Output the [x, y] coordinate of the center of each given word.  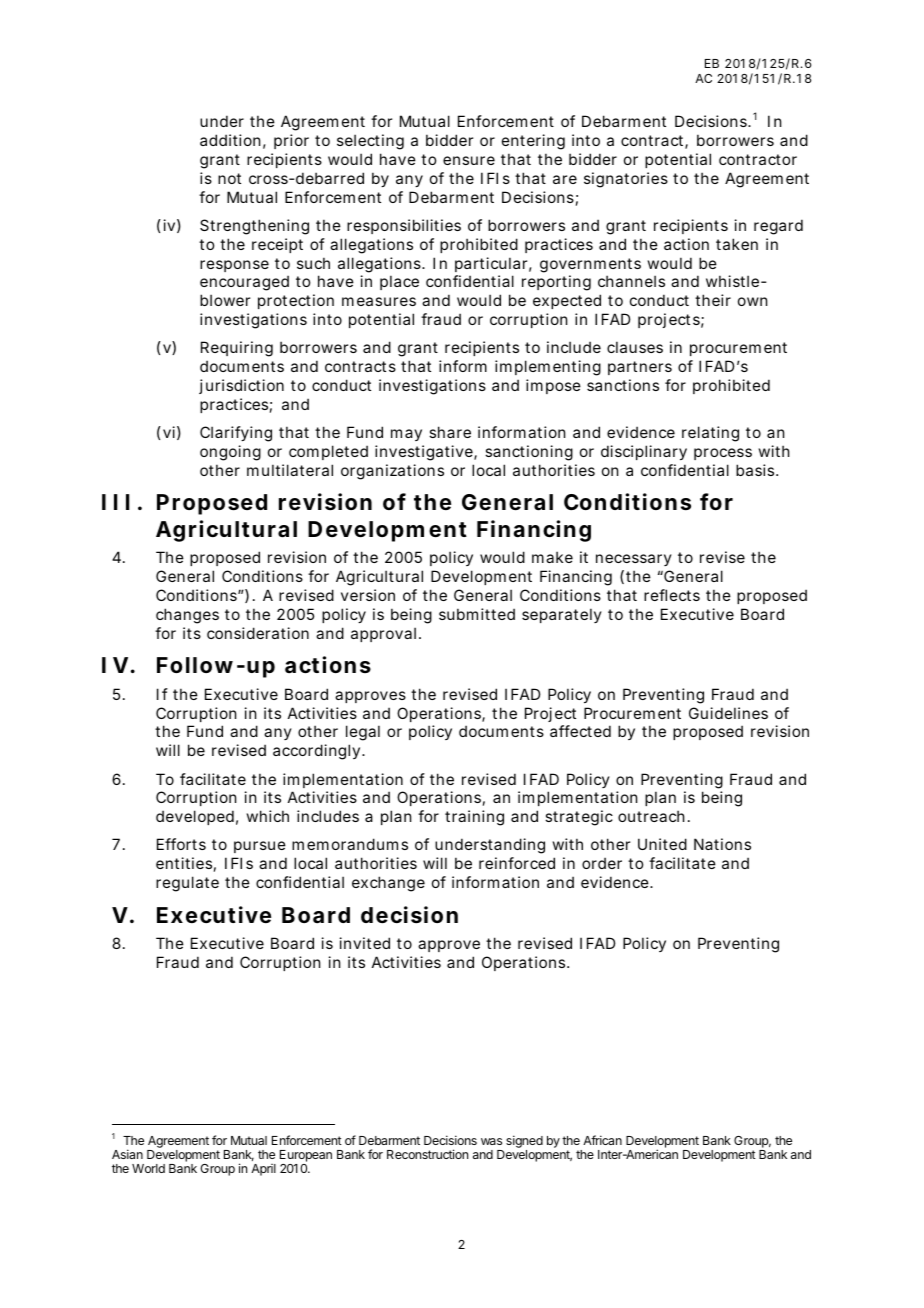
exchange [388, 884]
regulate [187, 884]
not [229, 178]
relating [710, 434]
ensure [469, 160]
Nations [722, 844]
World [148, 1168]
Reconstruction [427, 1154]
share [450, 432]
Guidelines [728, 713]
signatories [626, 180]
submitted [477, 614]
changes [187, 616]
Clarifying [236, 434]
